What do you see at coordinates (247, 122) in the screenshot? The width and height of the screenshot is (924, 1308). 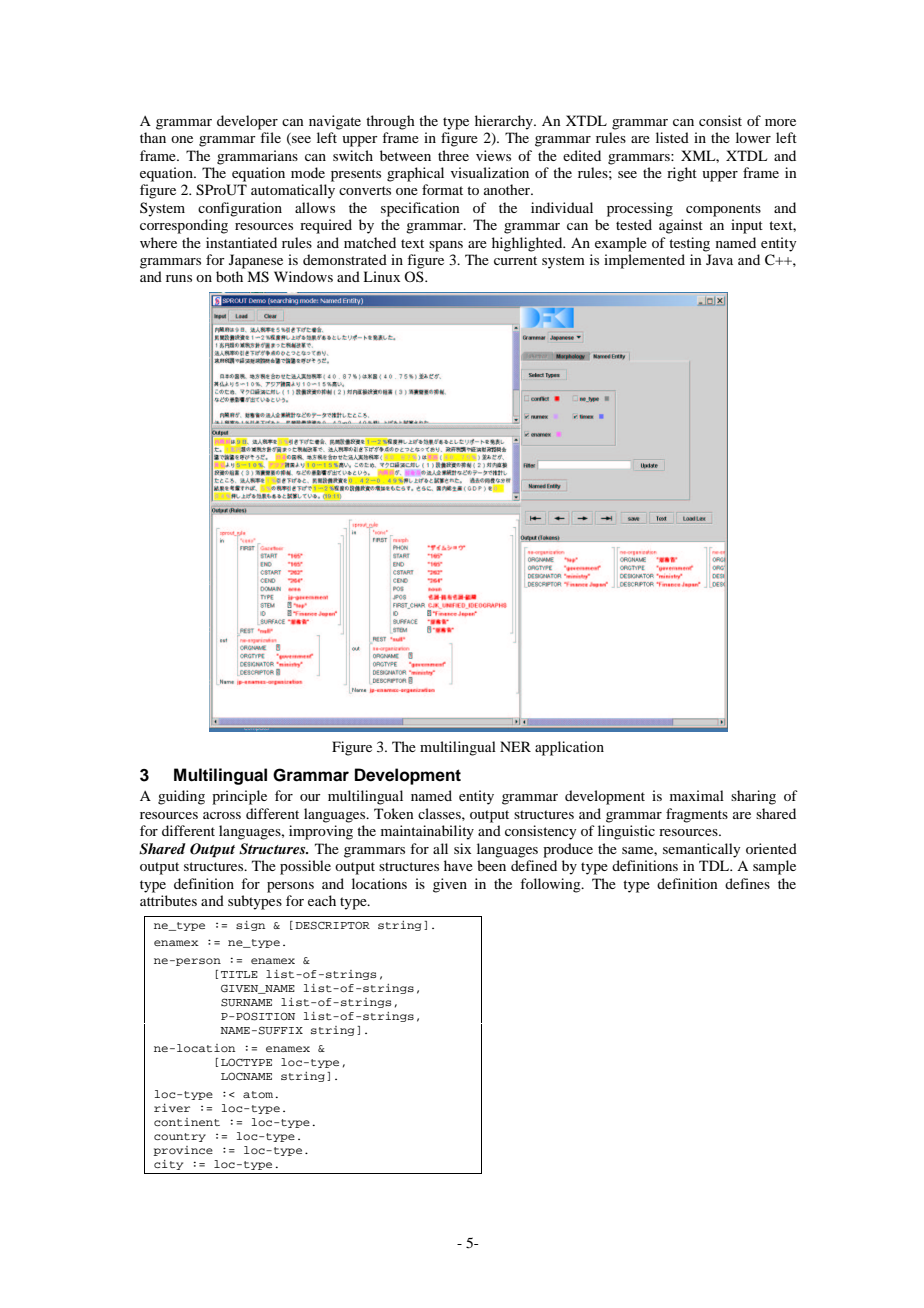 I see `developer` at bounding box center [247, 122].
